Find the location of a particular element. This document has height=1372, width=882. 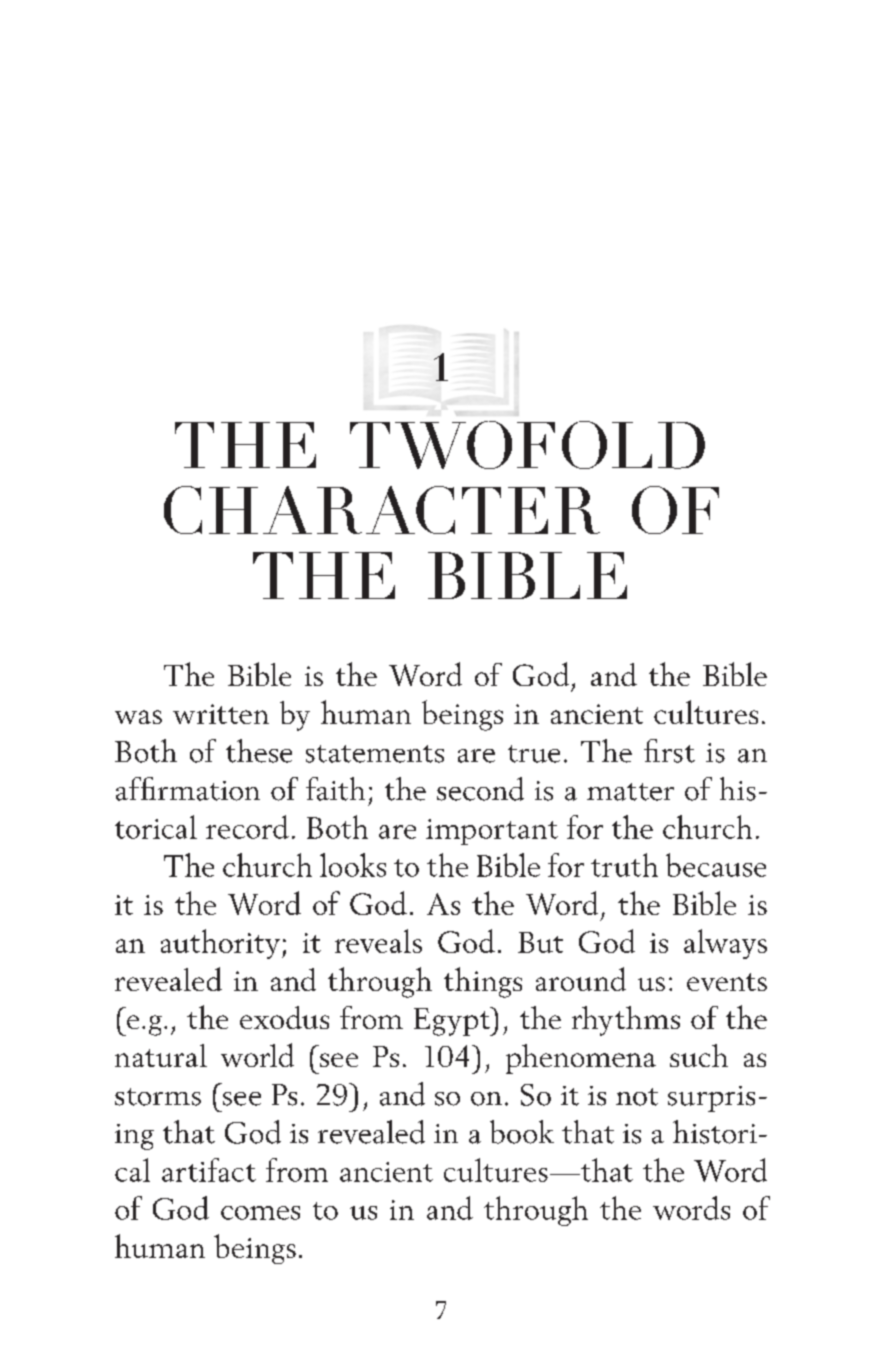

reveals is located at coordinates (378, 941).
